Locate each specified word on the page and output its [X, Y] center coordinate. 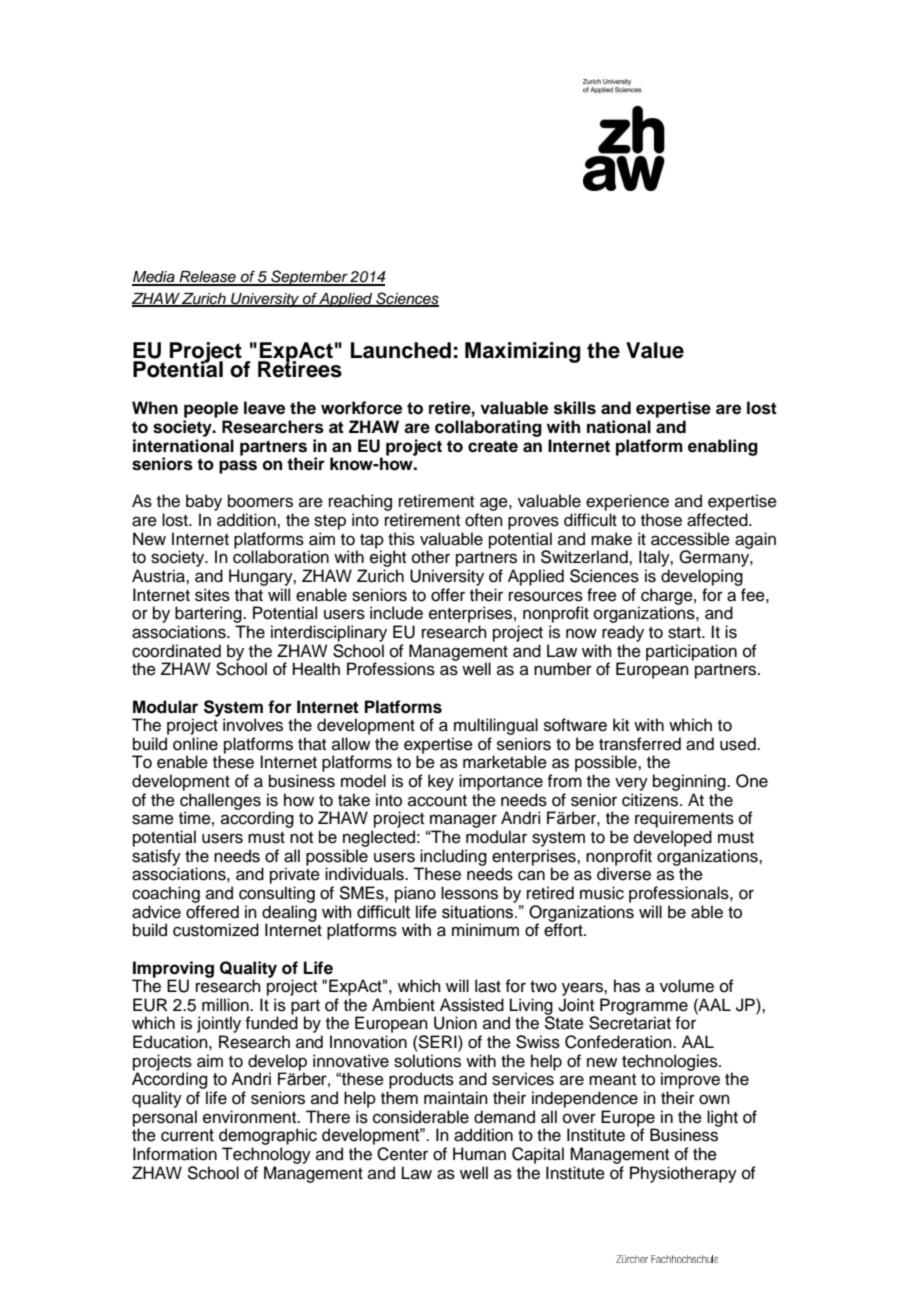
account [437, 801]
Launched [401, 350]
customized [216, 930]
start [685, 633]
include [396, 613]
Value [655, 350]
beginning [690, 782]
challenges [220, 802]
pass [238, 467]
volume [687, 986]
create [493, 446]
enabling [723, 447]
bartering [209, 616]
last [488, 986]
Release [207, 278]
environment [251, 1117]
